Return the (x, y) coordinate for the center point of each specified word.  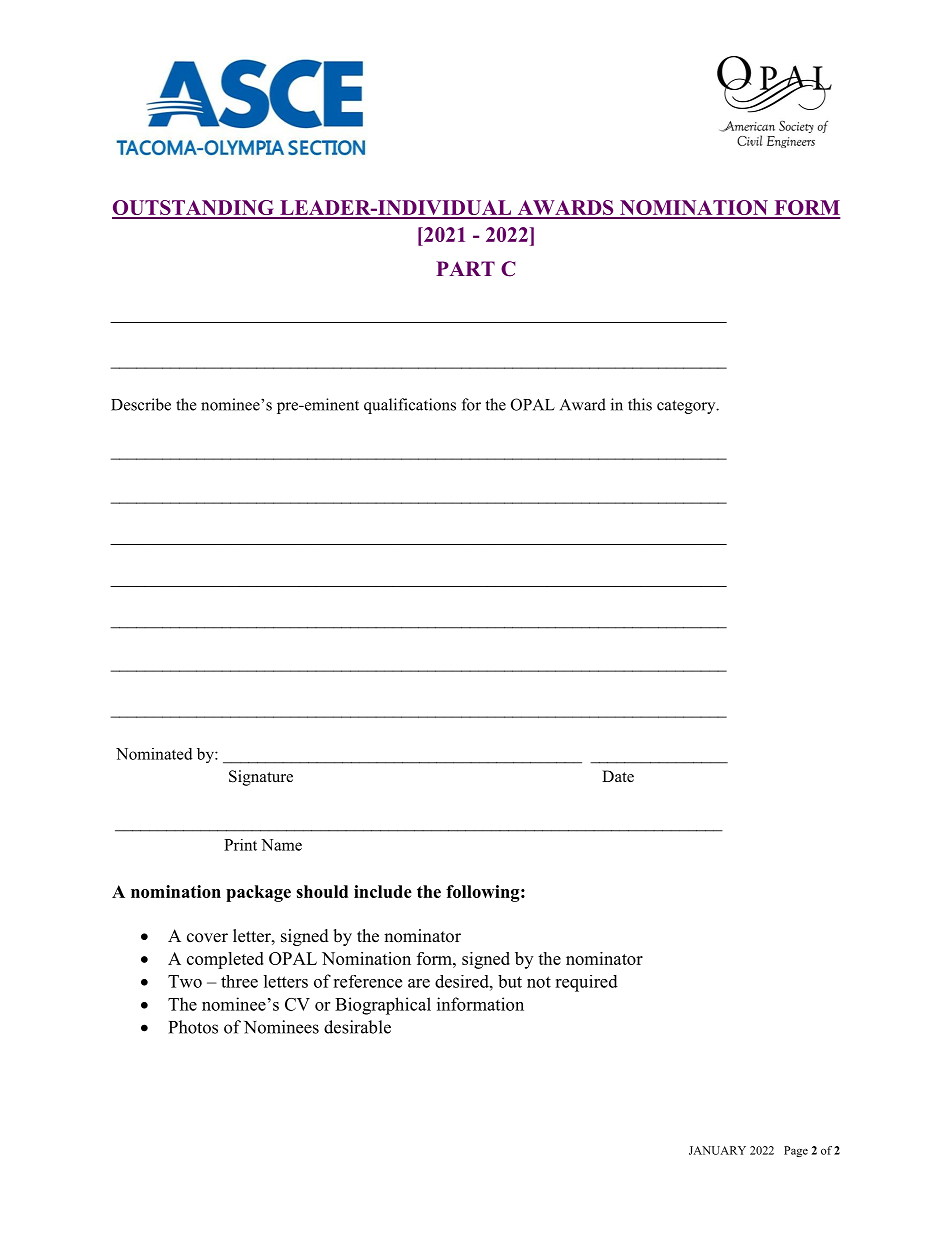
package (258, 893)
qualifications (410, 406)
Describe (141, 404)
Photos (193, 1027)
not (539, 982)
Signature (261, 778)
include (383, 891)
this (640, 404)
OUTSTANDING (194, 209)
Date (618, 776)
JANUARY (717, 1150)
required (586, 983)
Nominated (154, 754)
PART (465, 268)
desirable (357, 1027)
